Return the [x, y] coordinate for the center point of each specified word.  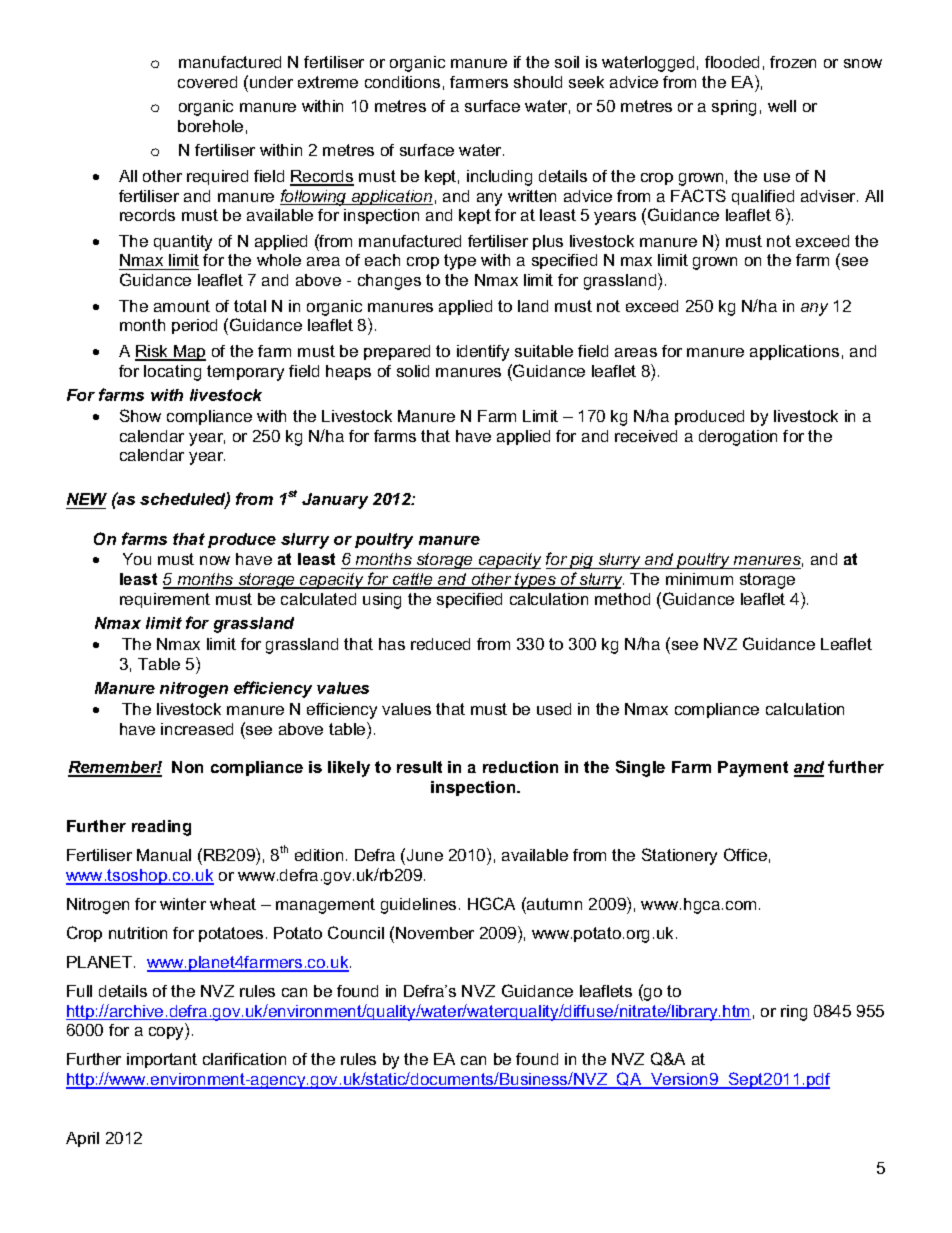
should [538, 82]
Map [189, 353]
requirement [165, 600]
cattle [413, 580]
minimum [699, 579]
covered [207, 82]
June [425, 855]
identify [483, 353]
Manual [164, 855]
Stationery [679, 856]
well [782, 106]
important [162, 1060]
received [646, 436]
